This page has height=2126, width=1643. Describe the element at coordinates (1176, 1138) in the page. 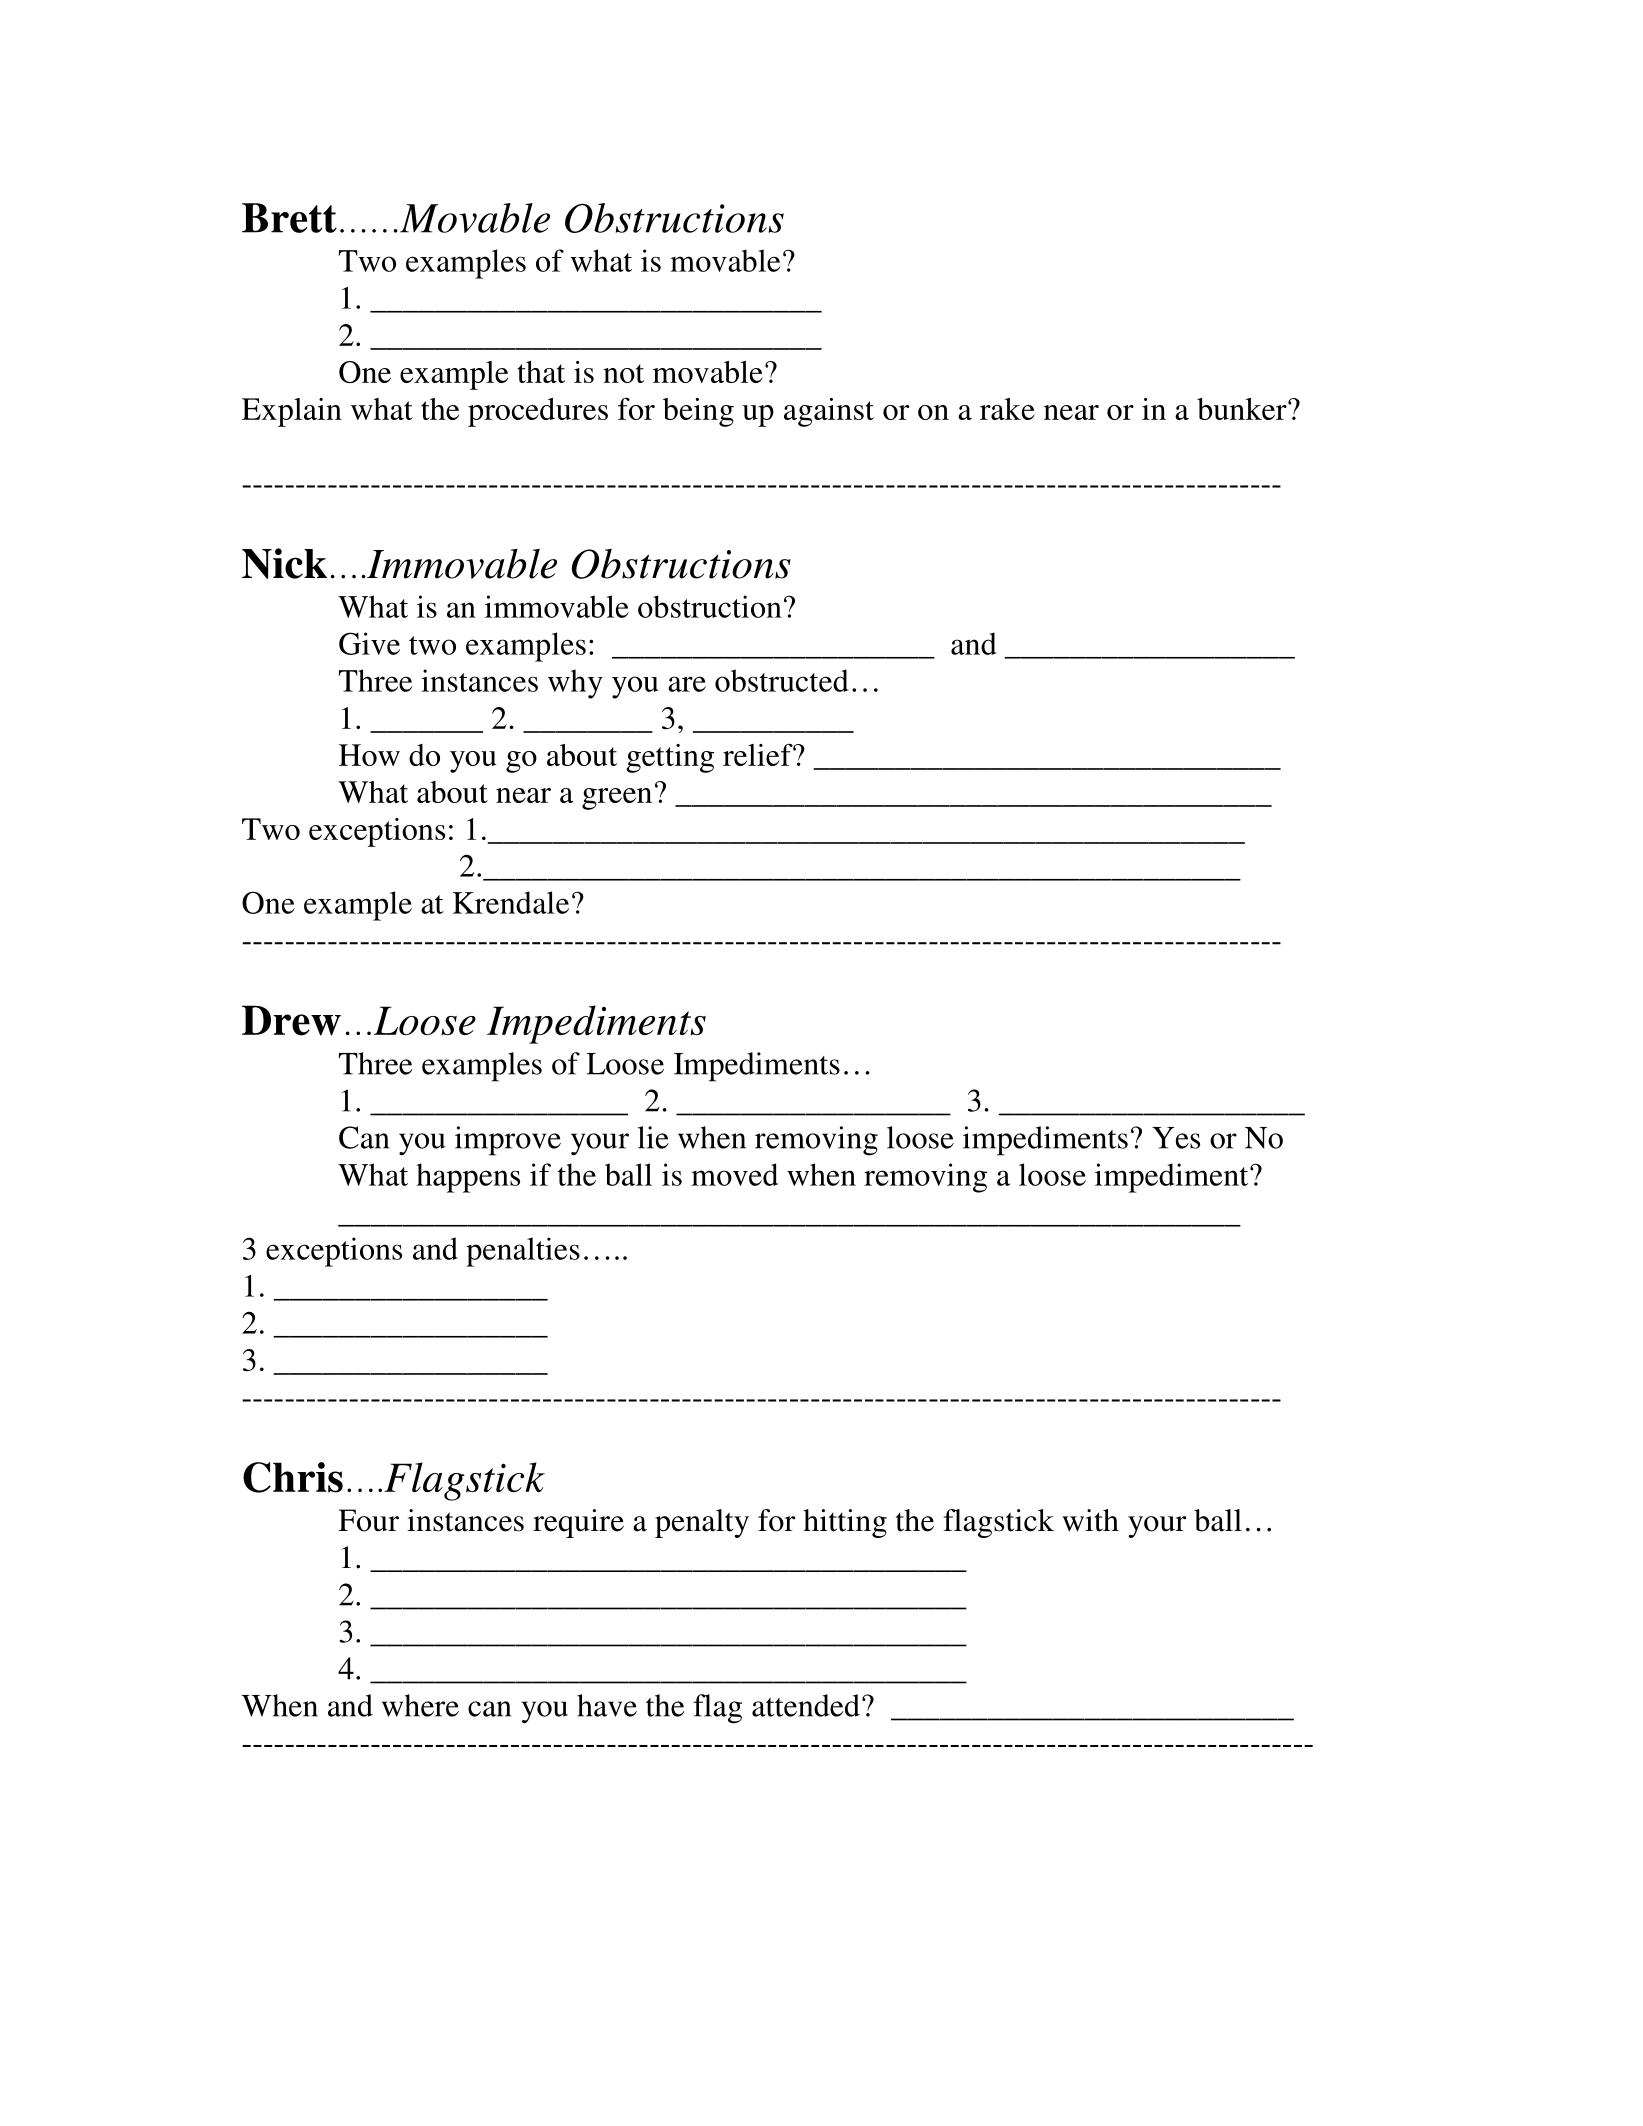

I see `Yes` at that location.
